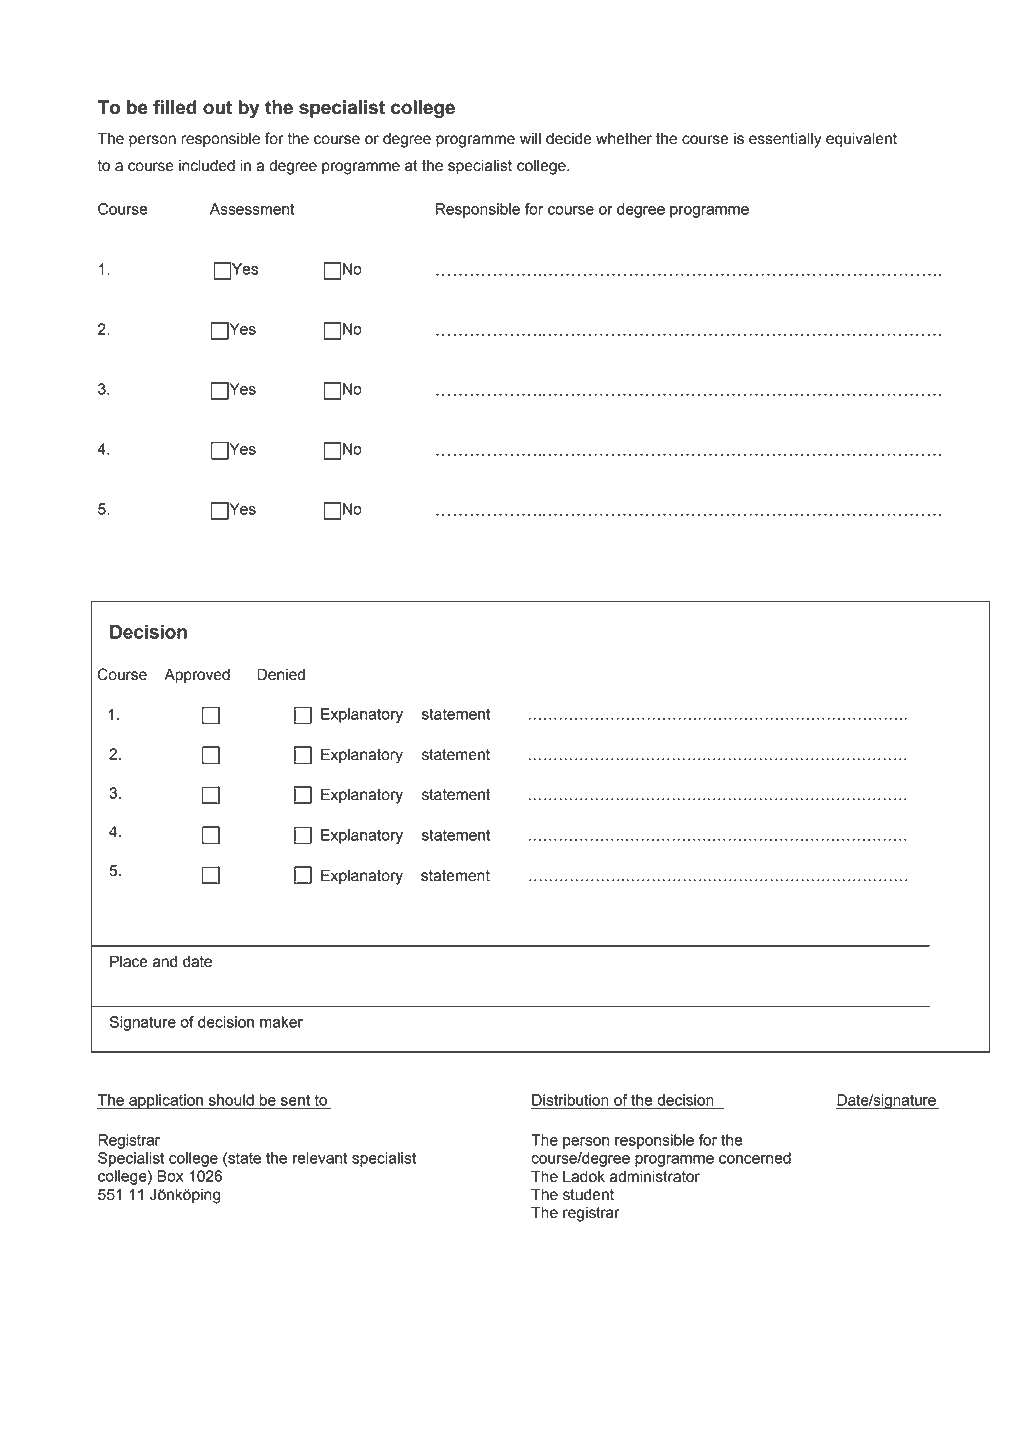 This page has height=1451, width=1026. I want to click on Assessment, so click(252, 209).
